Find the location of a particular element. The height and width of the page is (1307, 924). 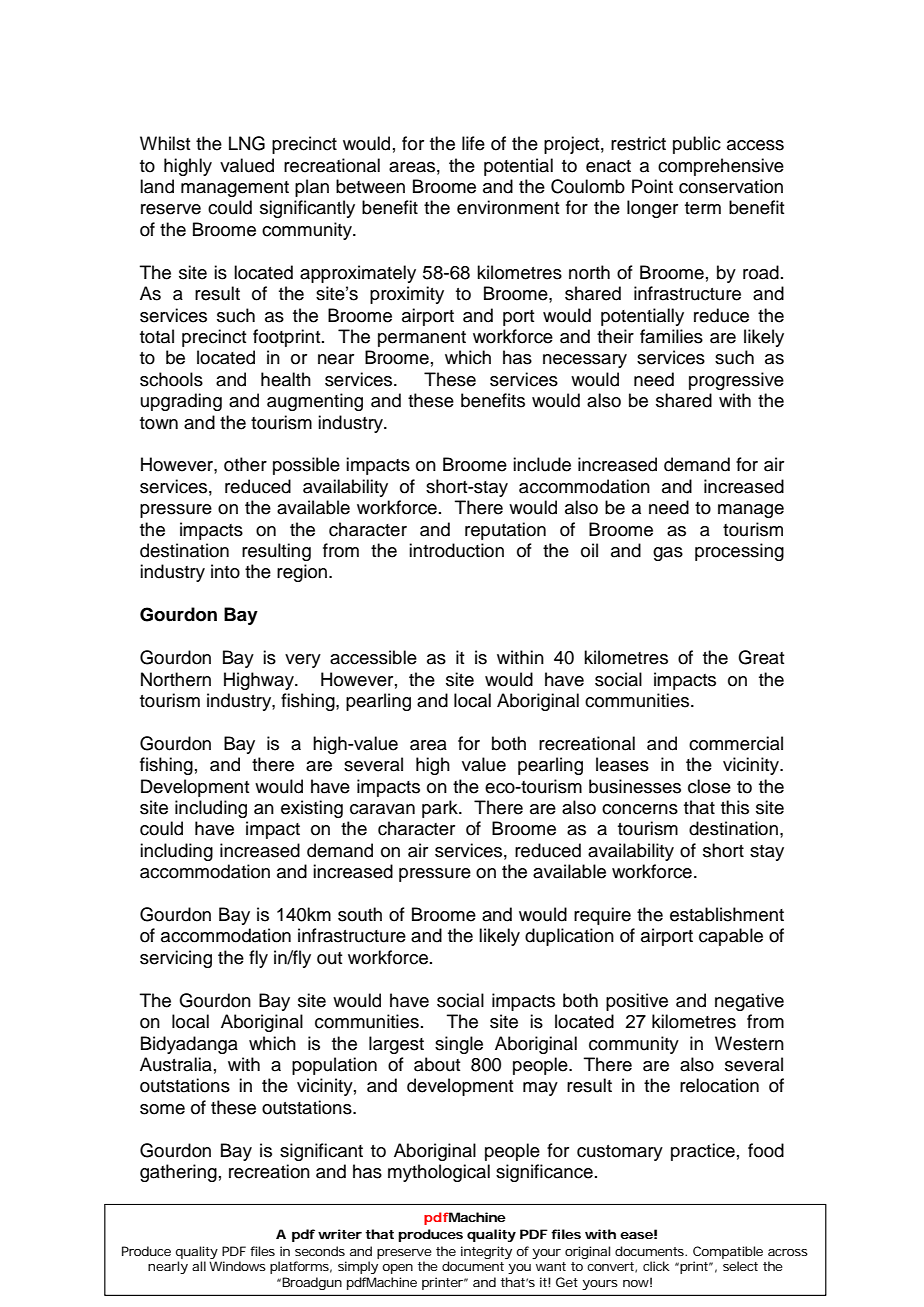

Windows is located at coordinates (237, 1266).
